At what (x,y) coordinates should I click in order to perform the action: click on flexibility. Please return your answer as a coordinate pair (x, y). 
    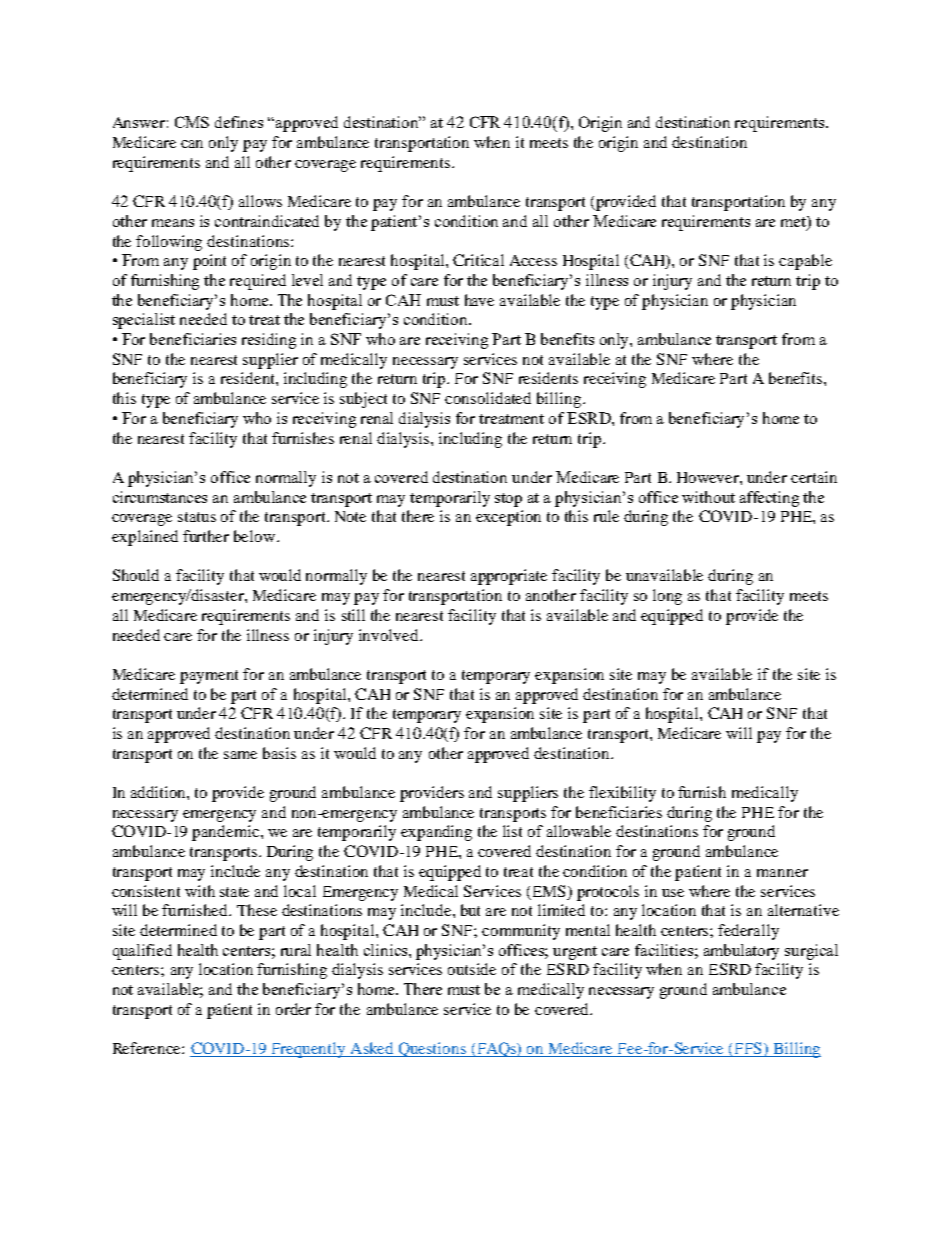
    Looking at the image, I should click on (622, 794).
